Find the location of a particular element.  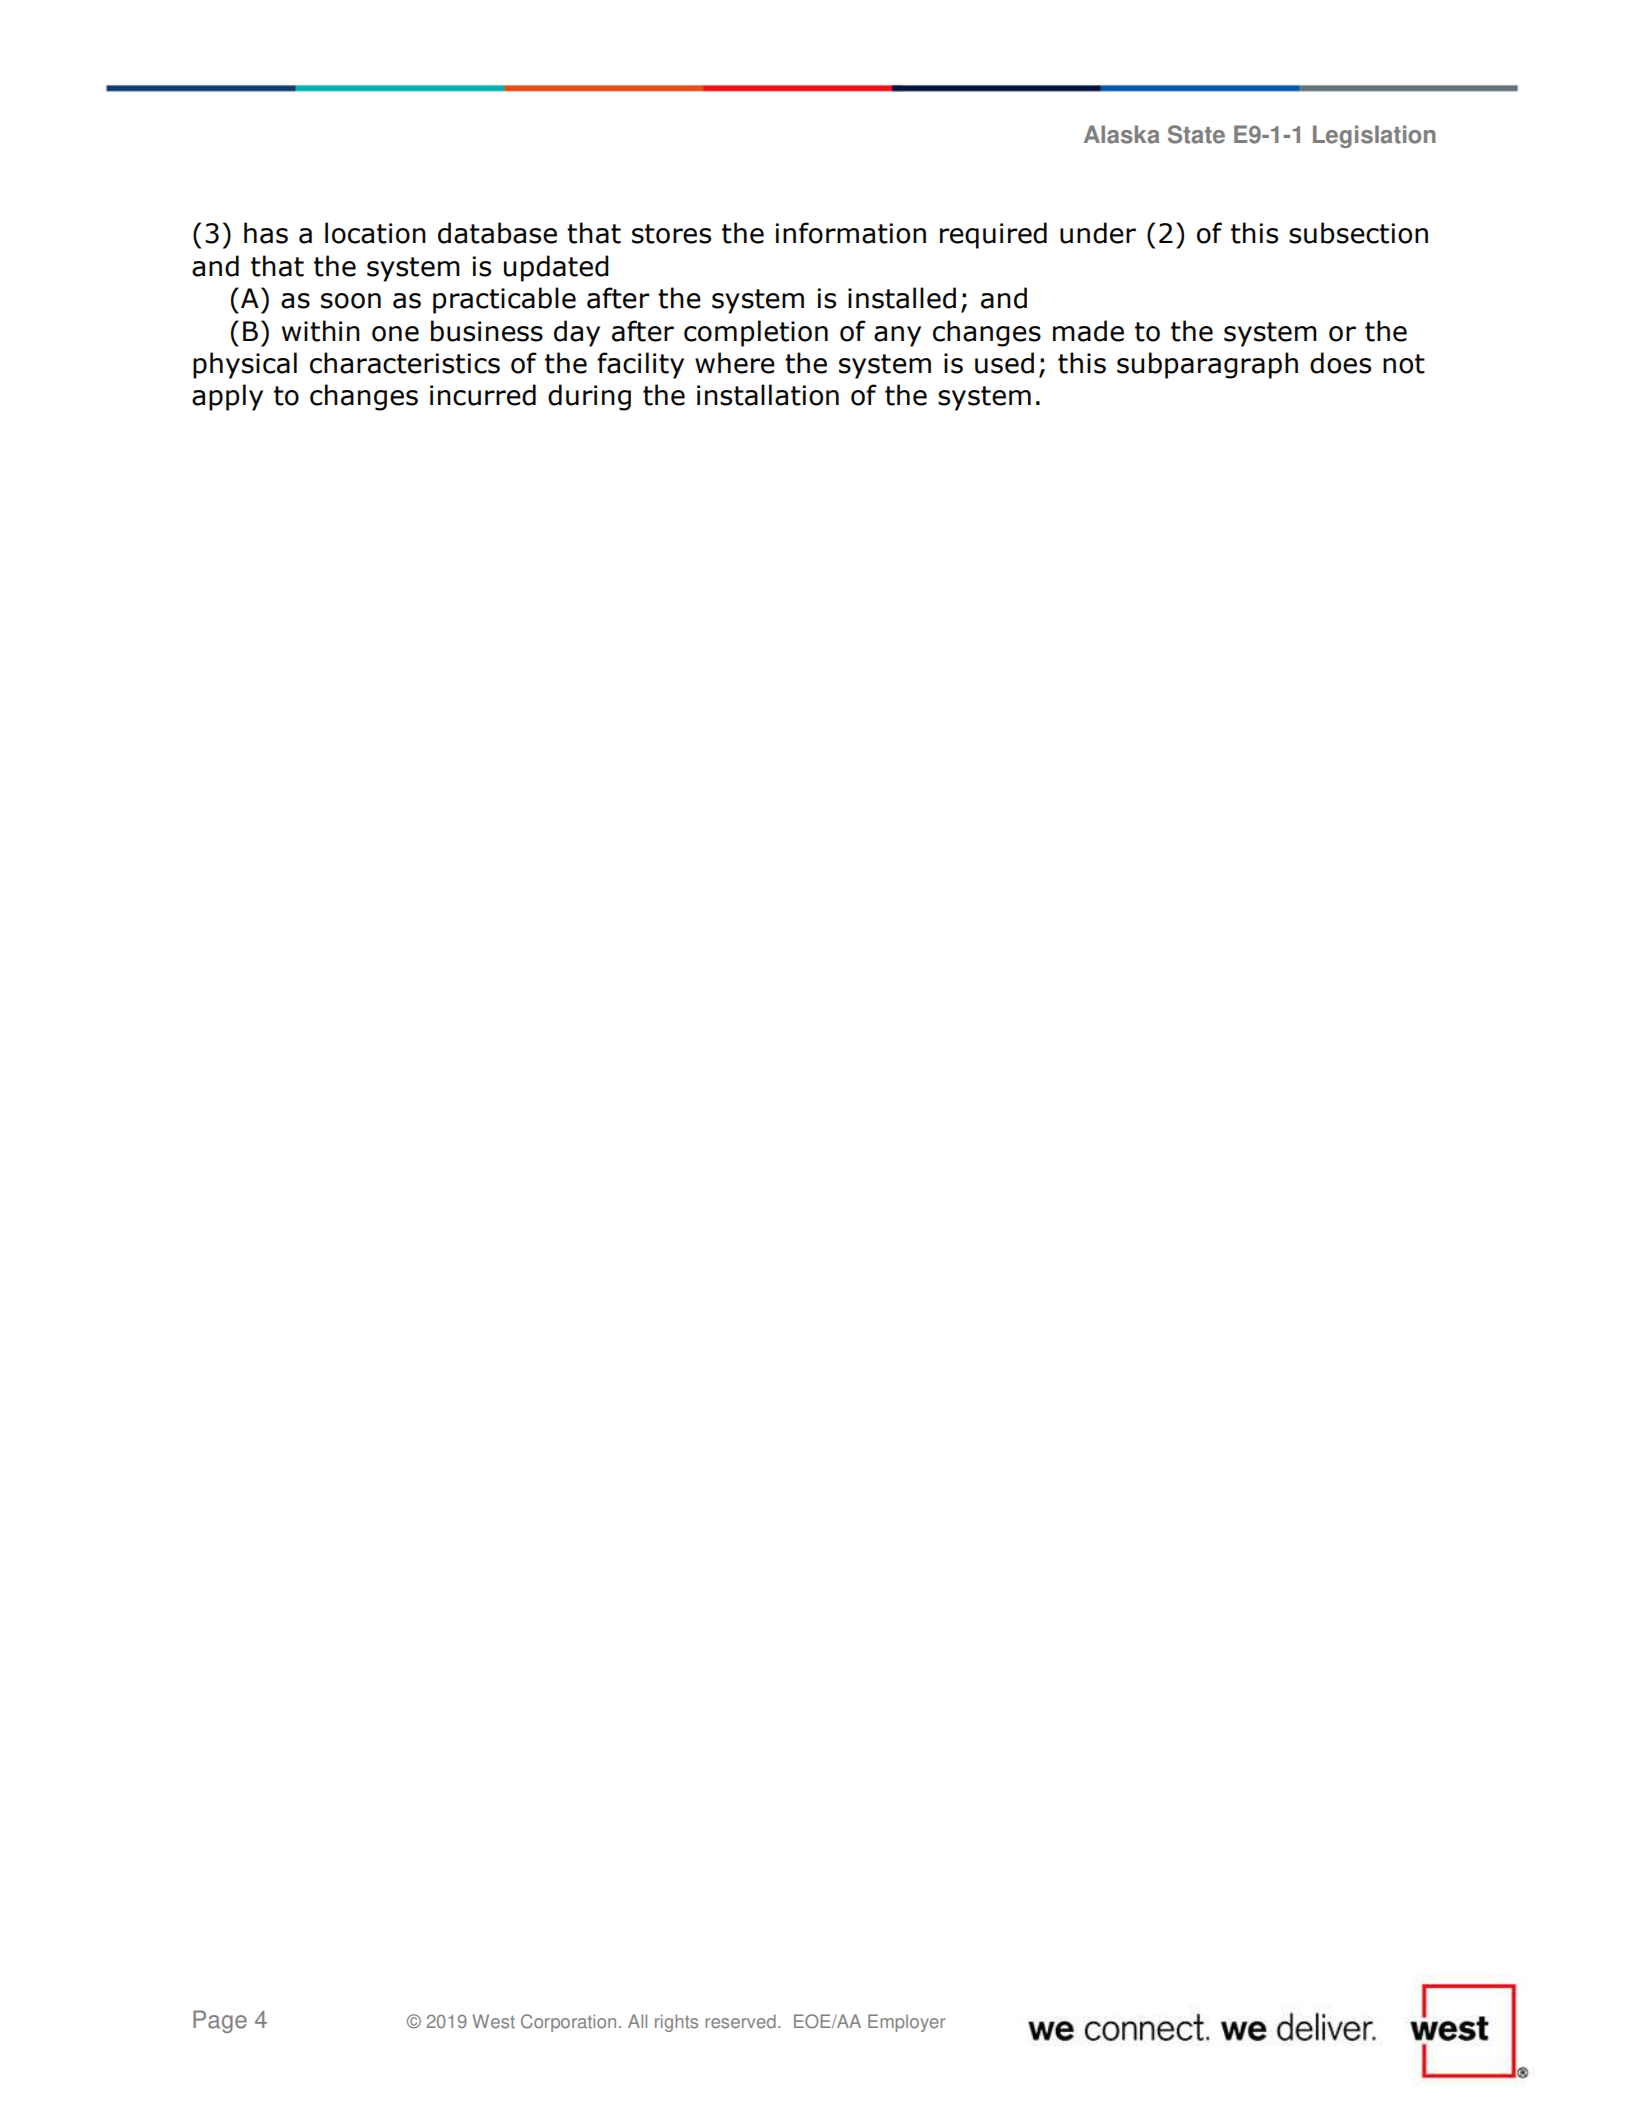

State is located at coordinates (1196, 134).
